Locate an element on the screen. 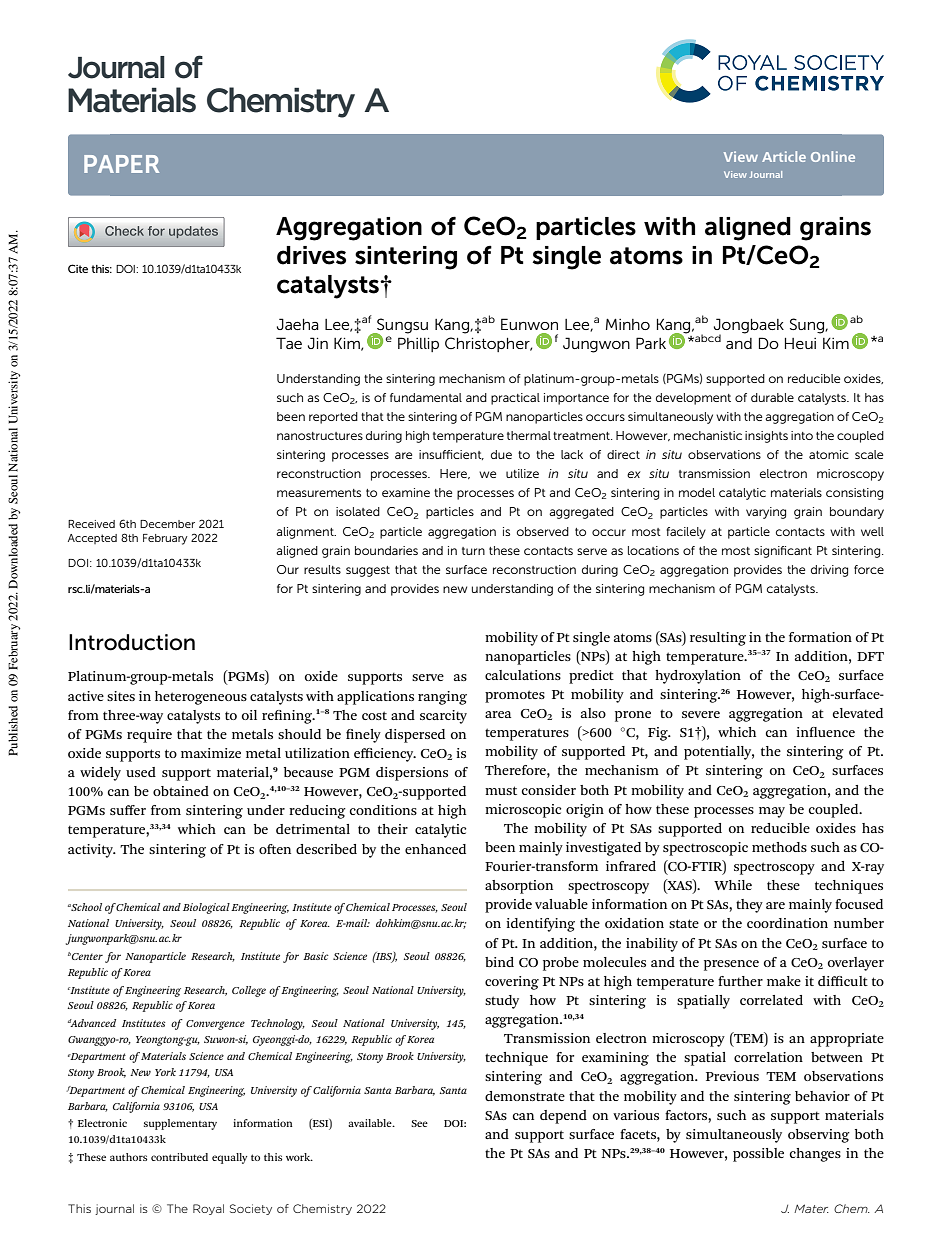  drives is located at coordinates (311, 255).
